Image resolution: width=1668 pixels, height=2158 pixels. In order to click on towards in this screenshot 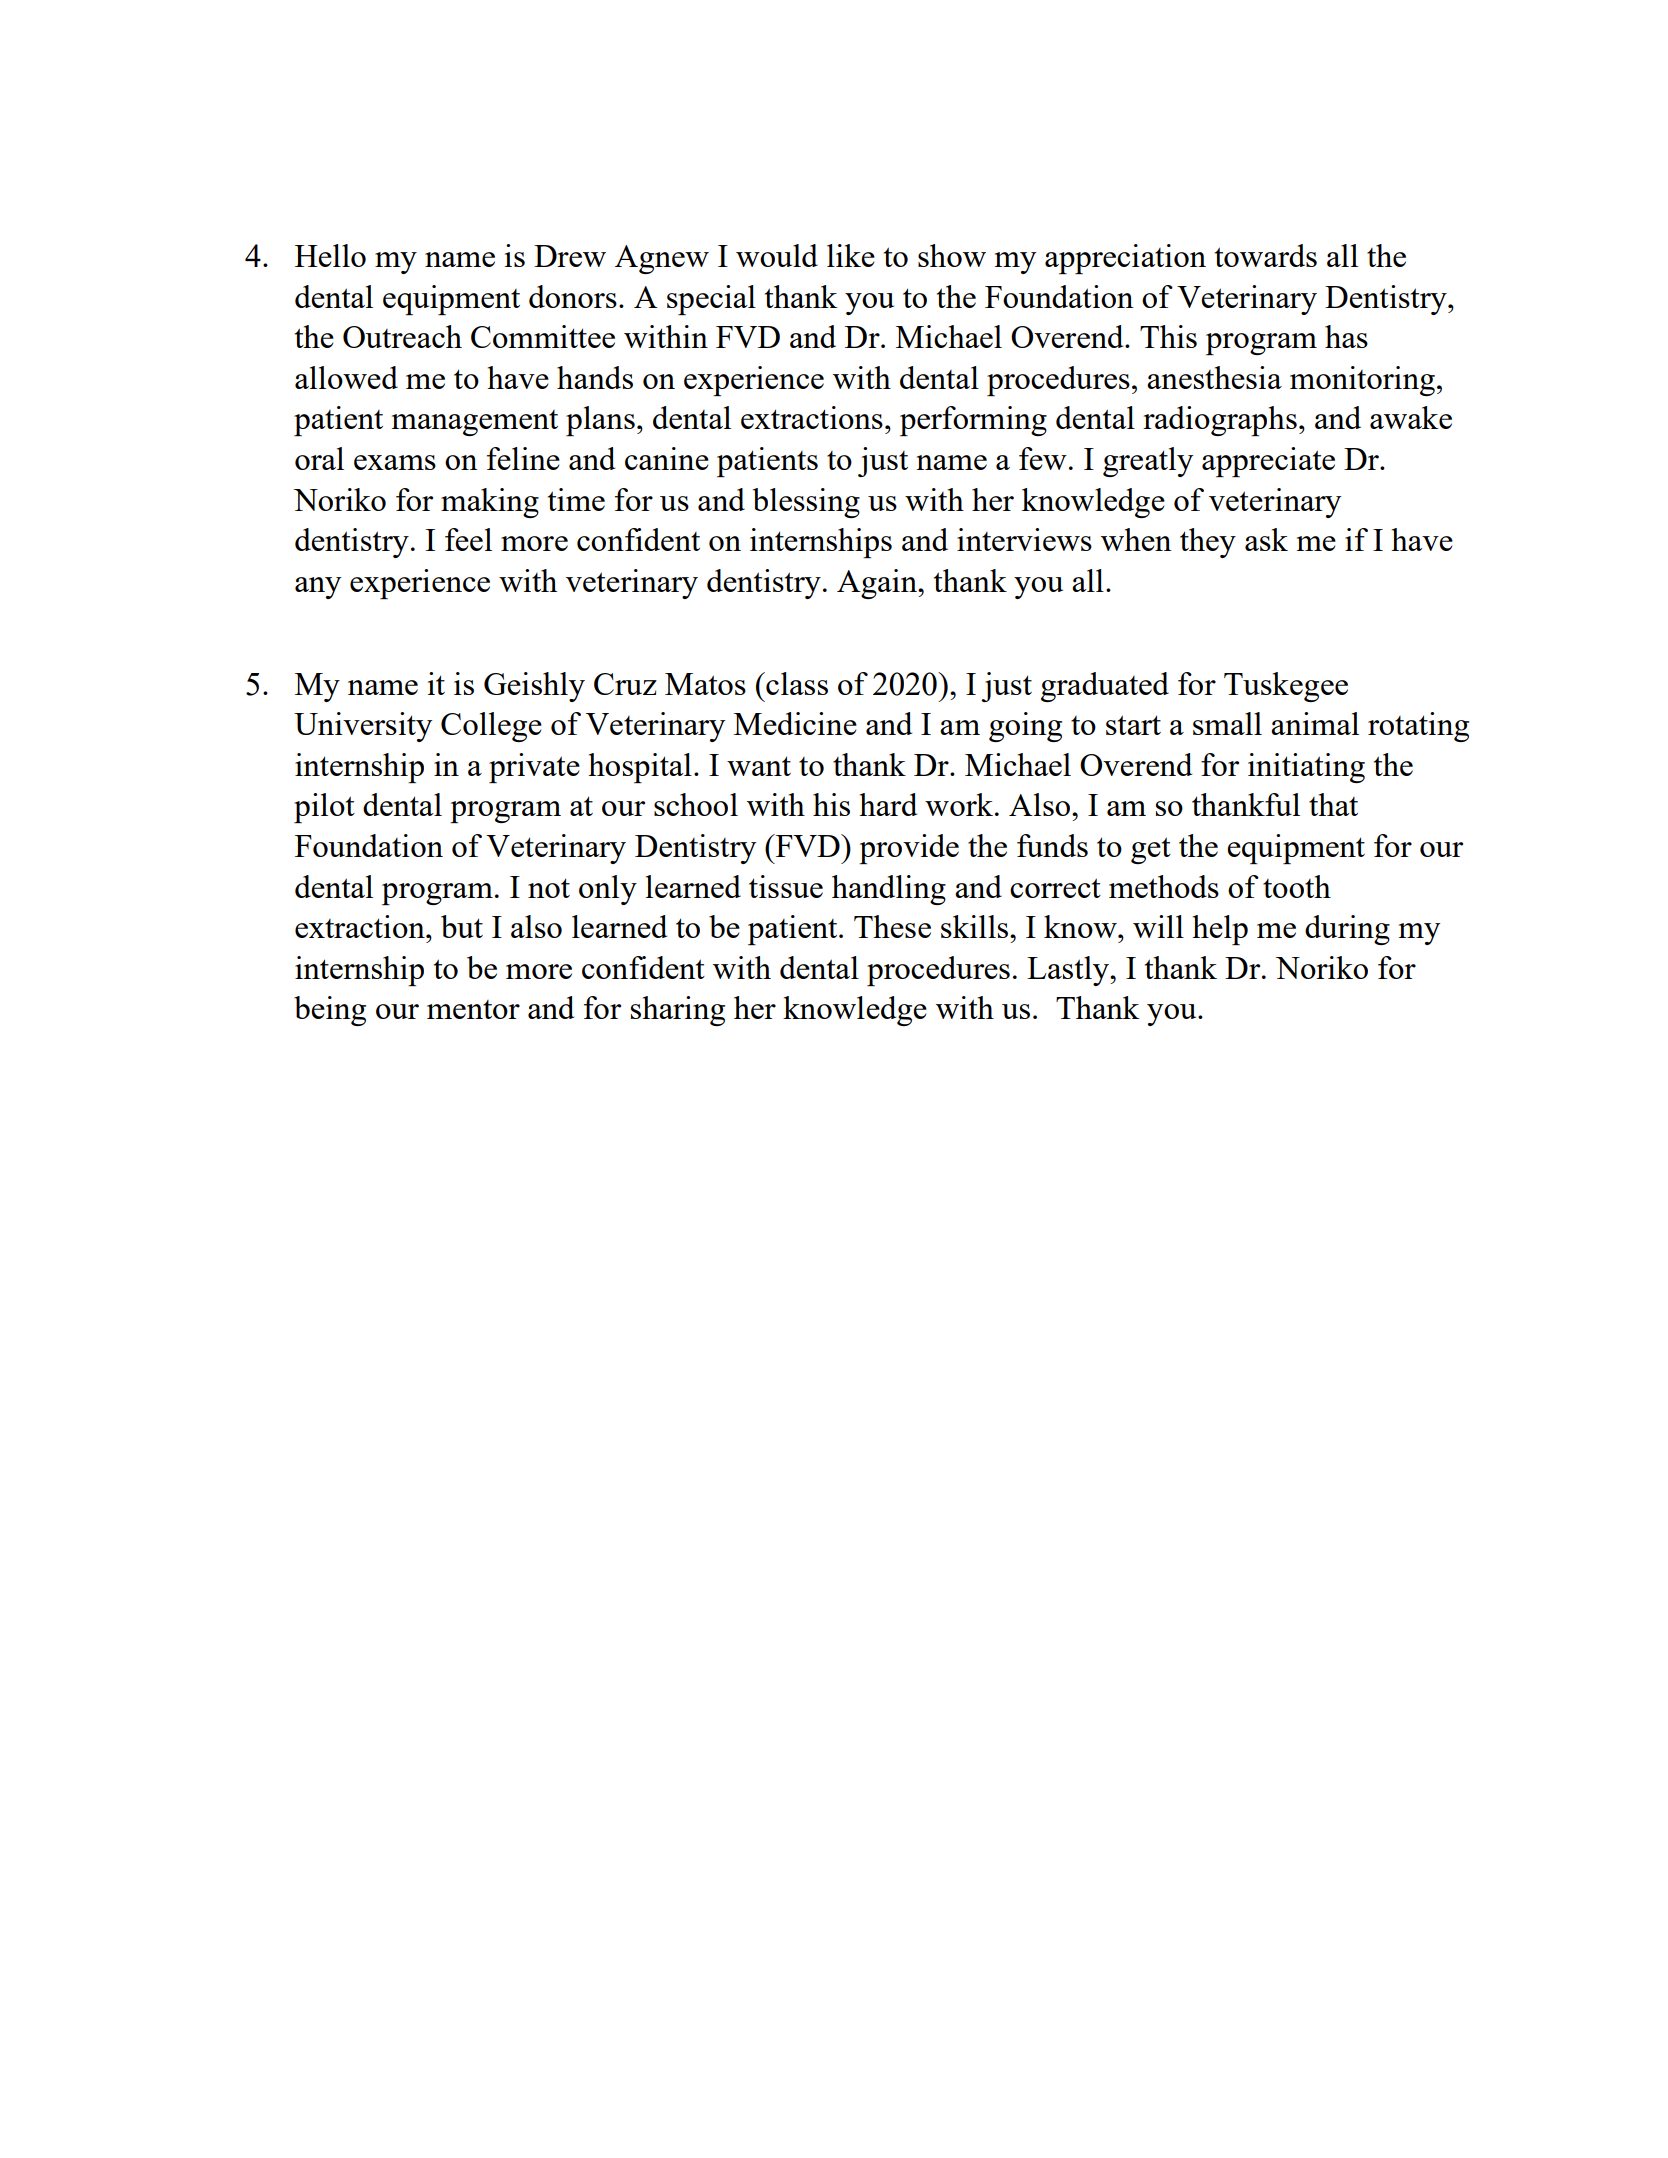, I will do `click(1266, 255)`.
